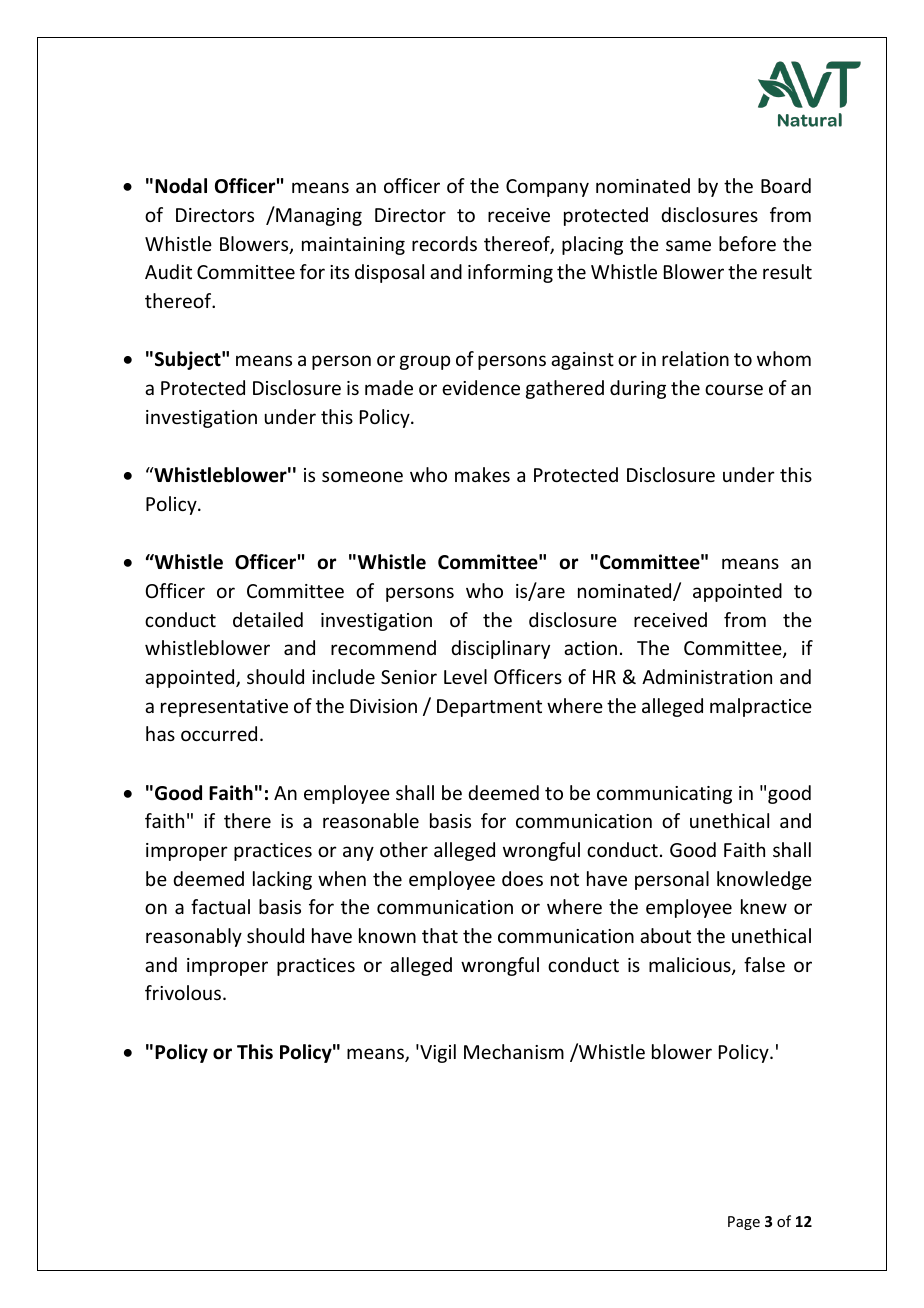  I want to click on Vigil, so click(437, 1053).
